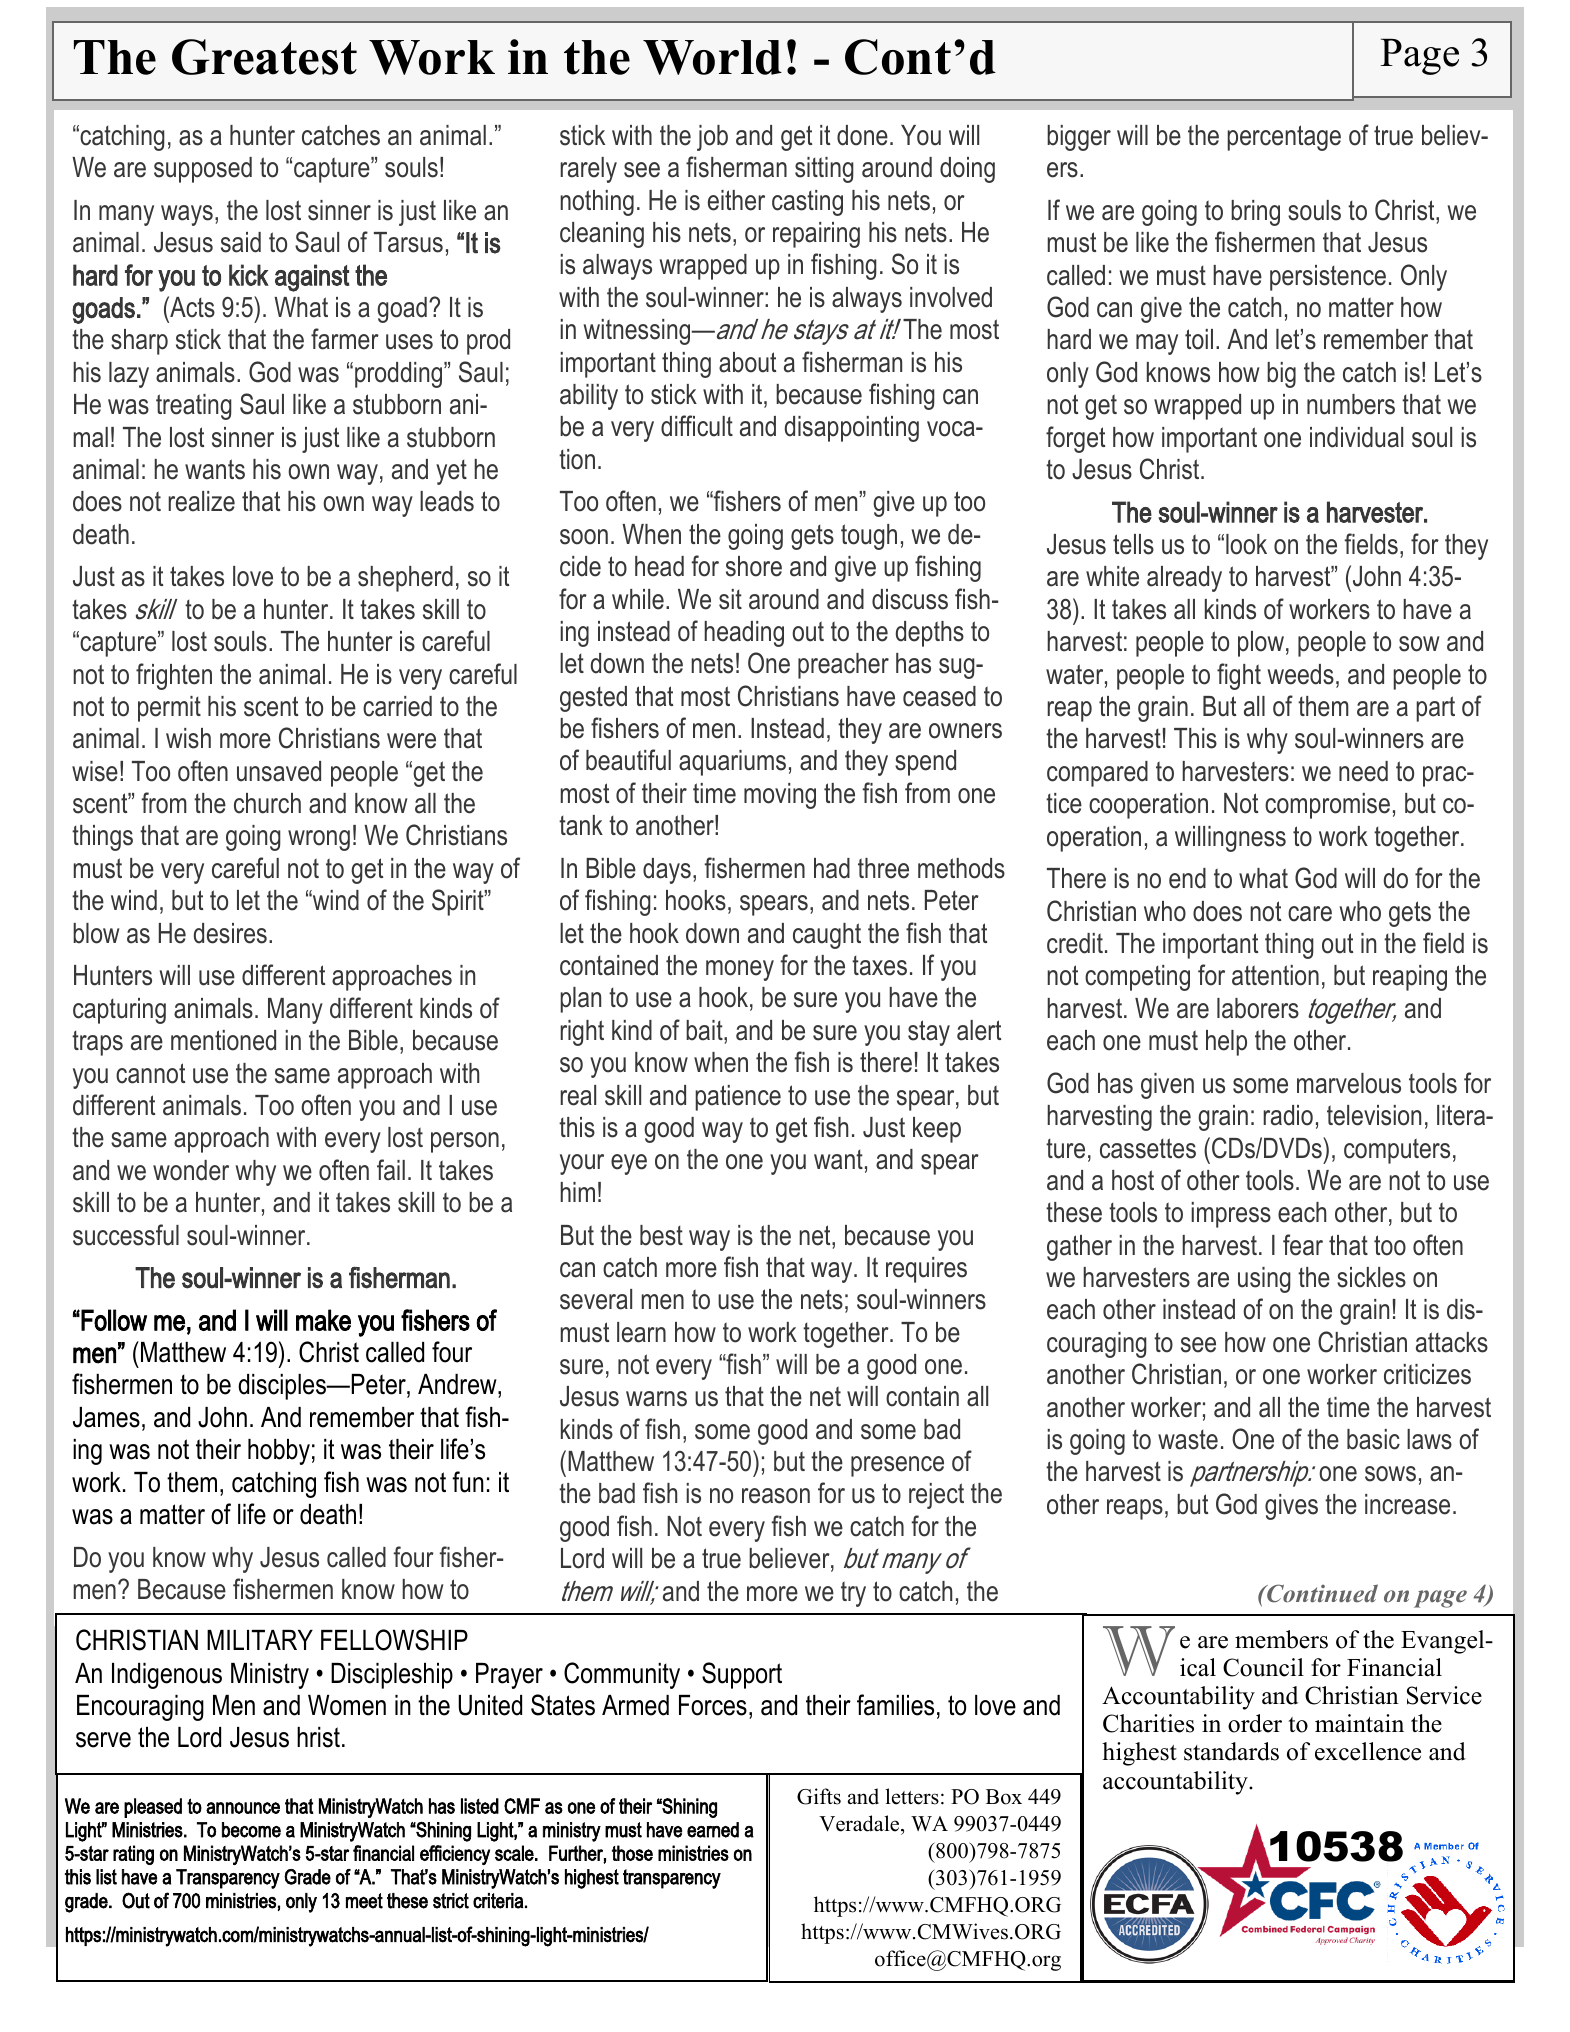 The height and width of the screenshot is (2032, 1570). Describe the element at coordinates (1258, 1008) in the screenshot. I see `laborers` at that location.
